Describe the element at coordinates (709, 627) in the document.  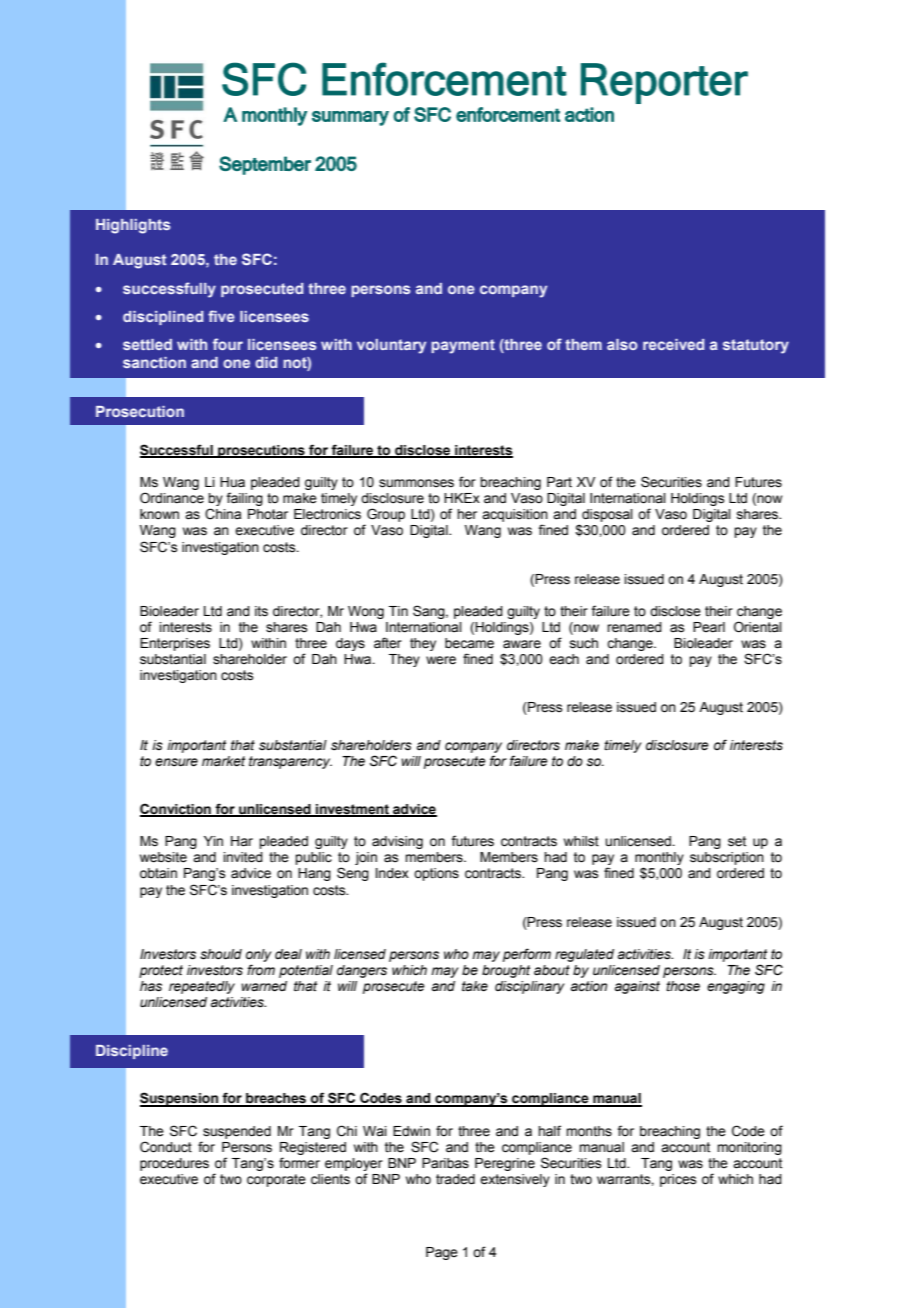
I see `Pearl` at that location.
